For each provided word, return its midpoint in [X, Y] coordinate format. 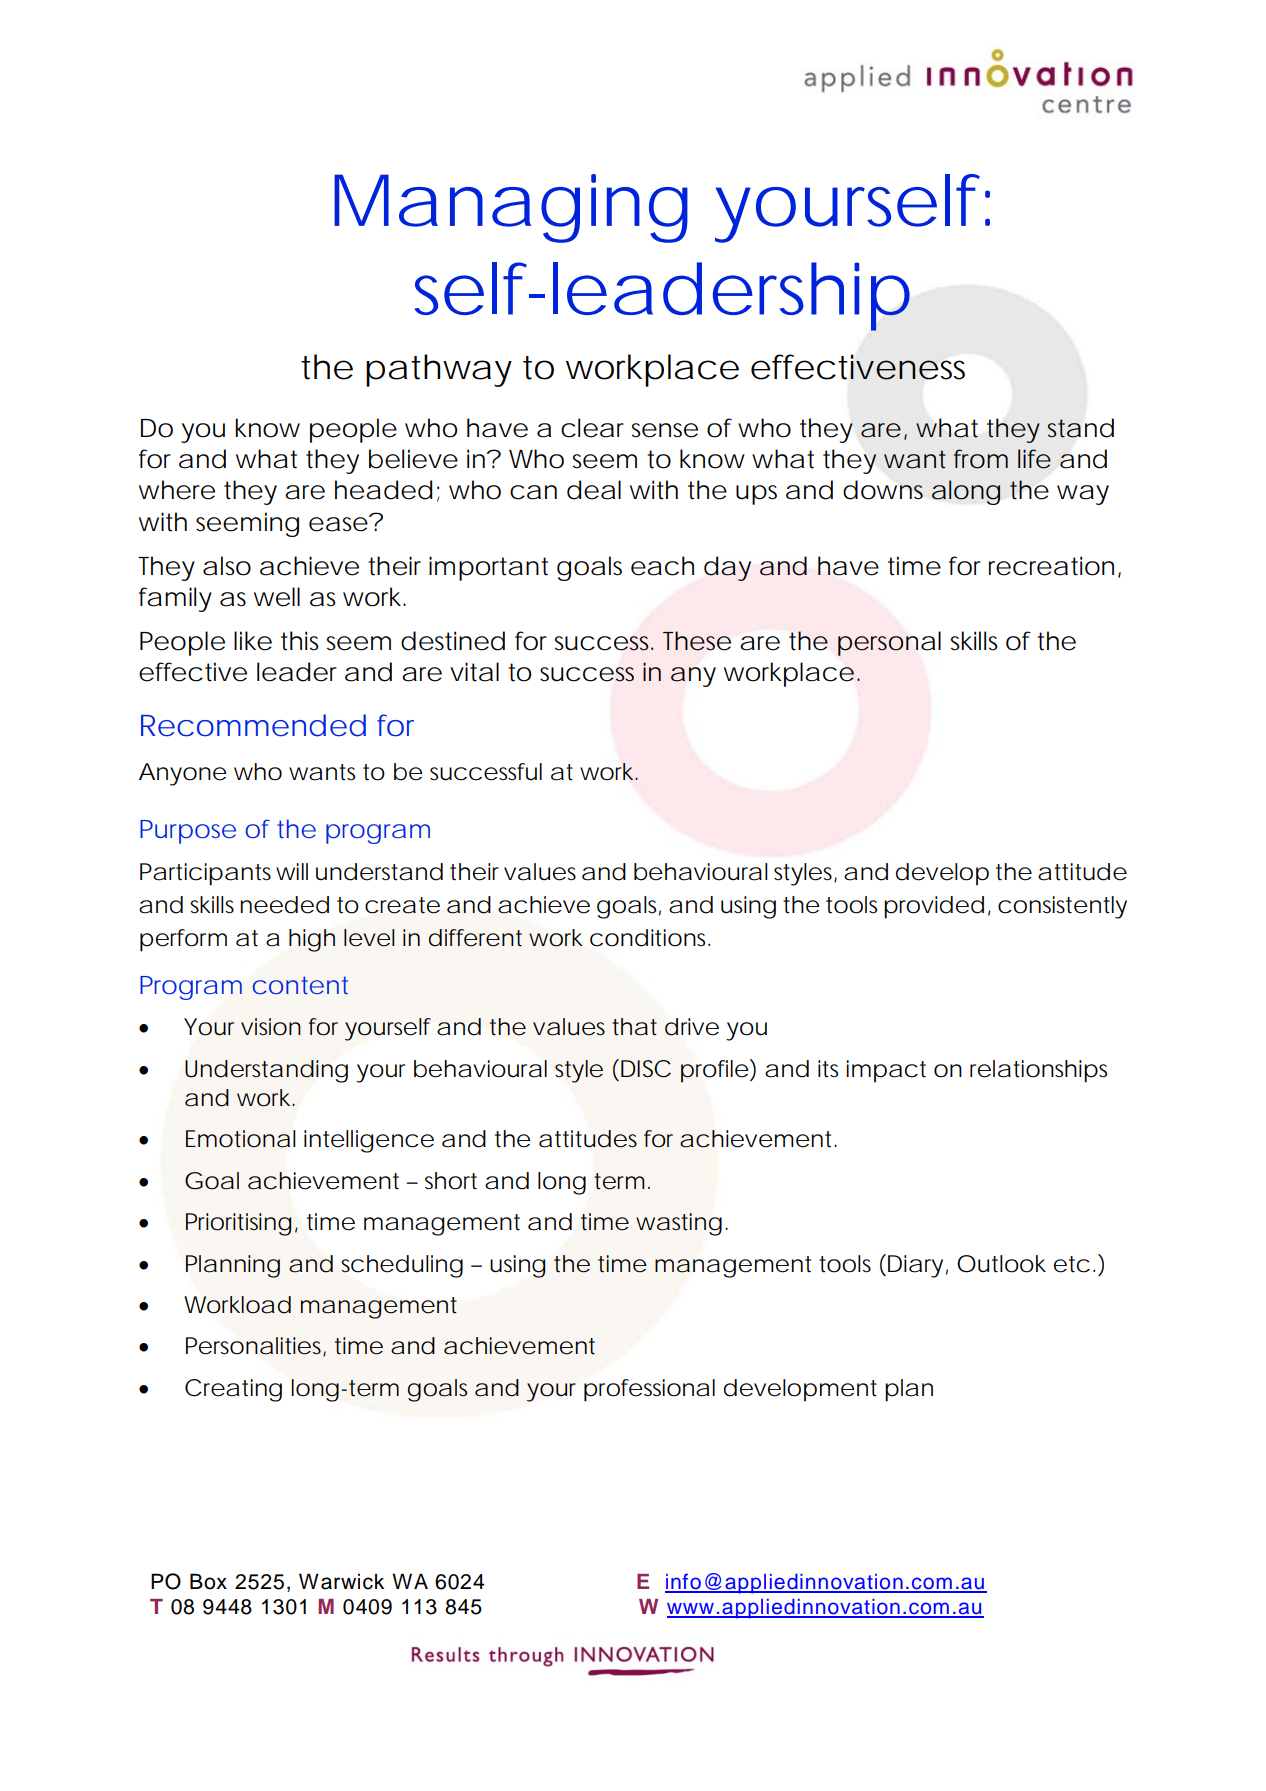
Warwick [341, 1581]
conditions [650, 938]
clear [592, 428]
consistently [1062, 907]
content [300, 985]
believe [413, 459]
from [981, 459]
